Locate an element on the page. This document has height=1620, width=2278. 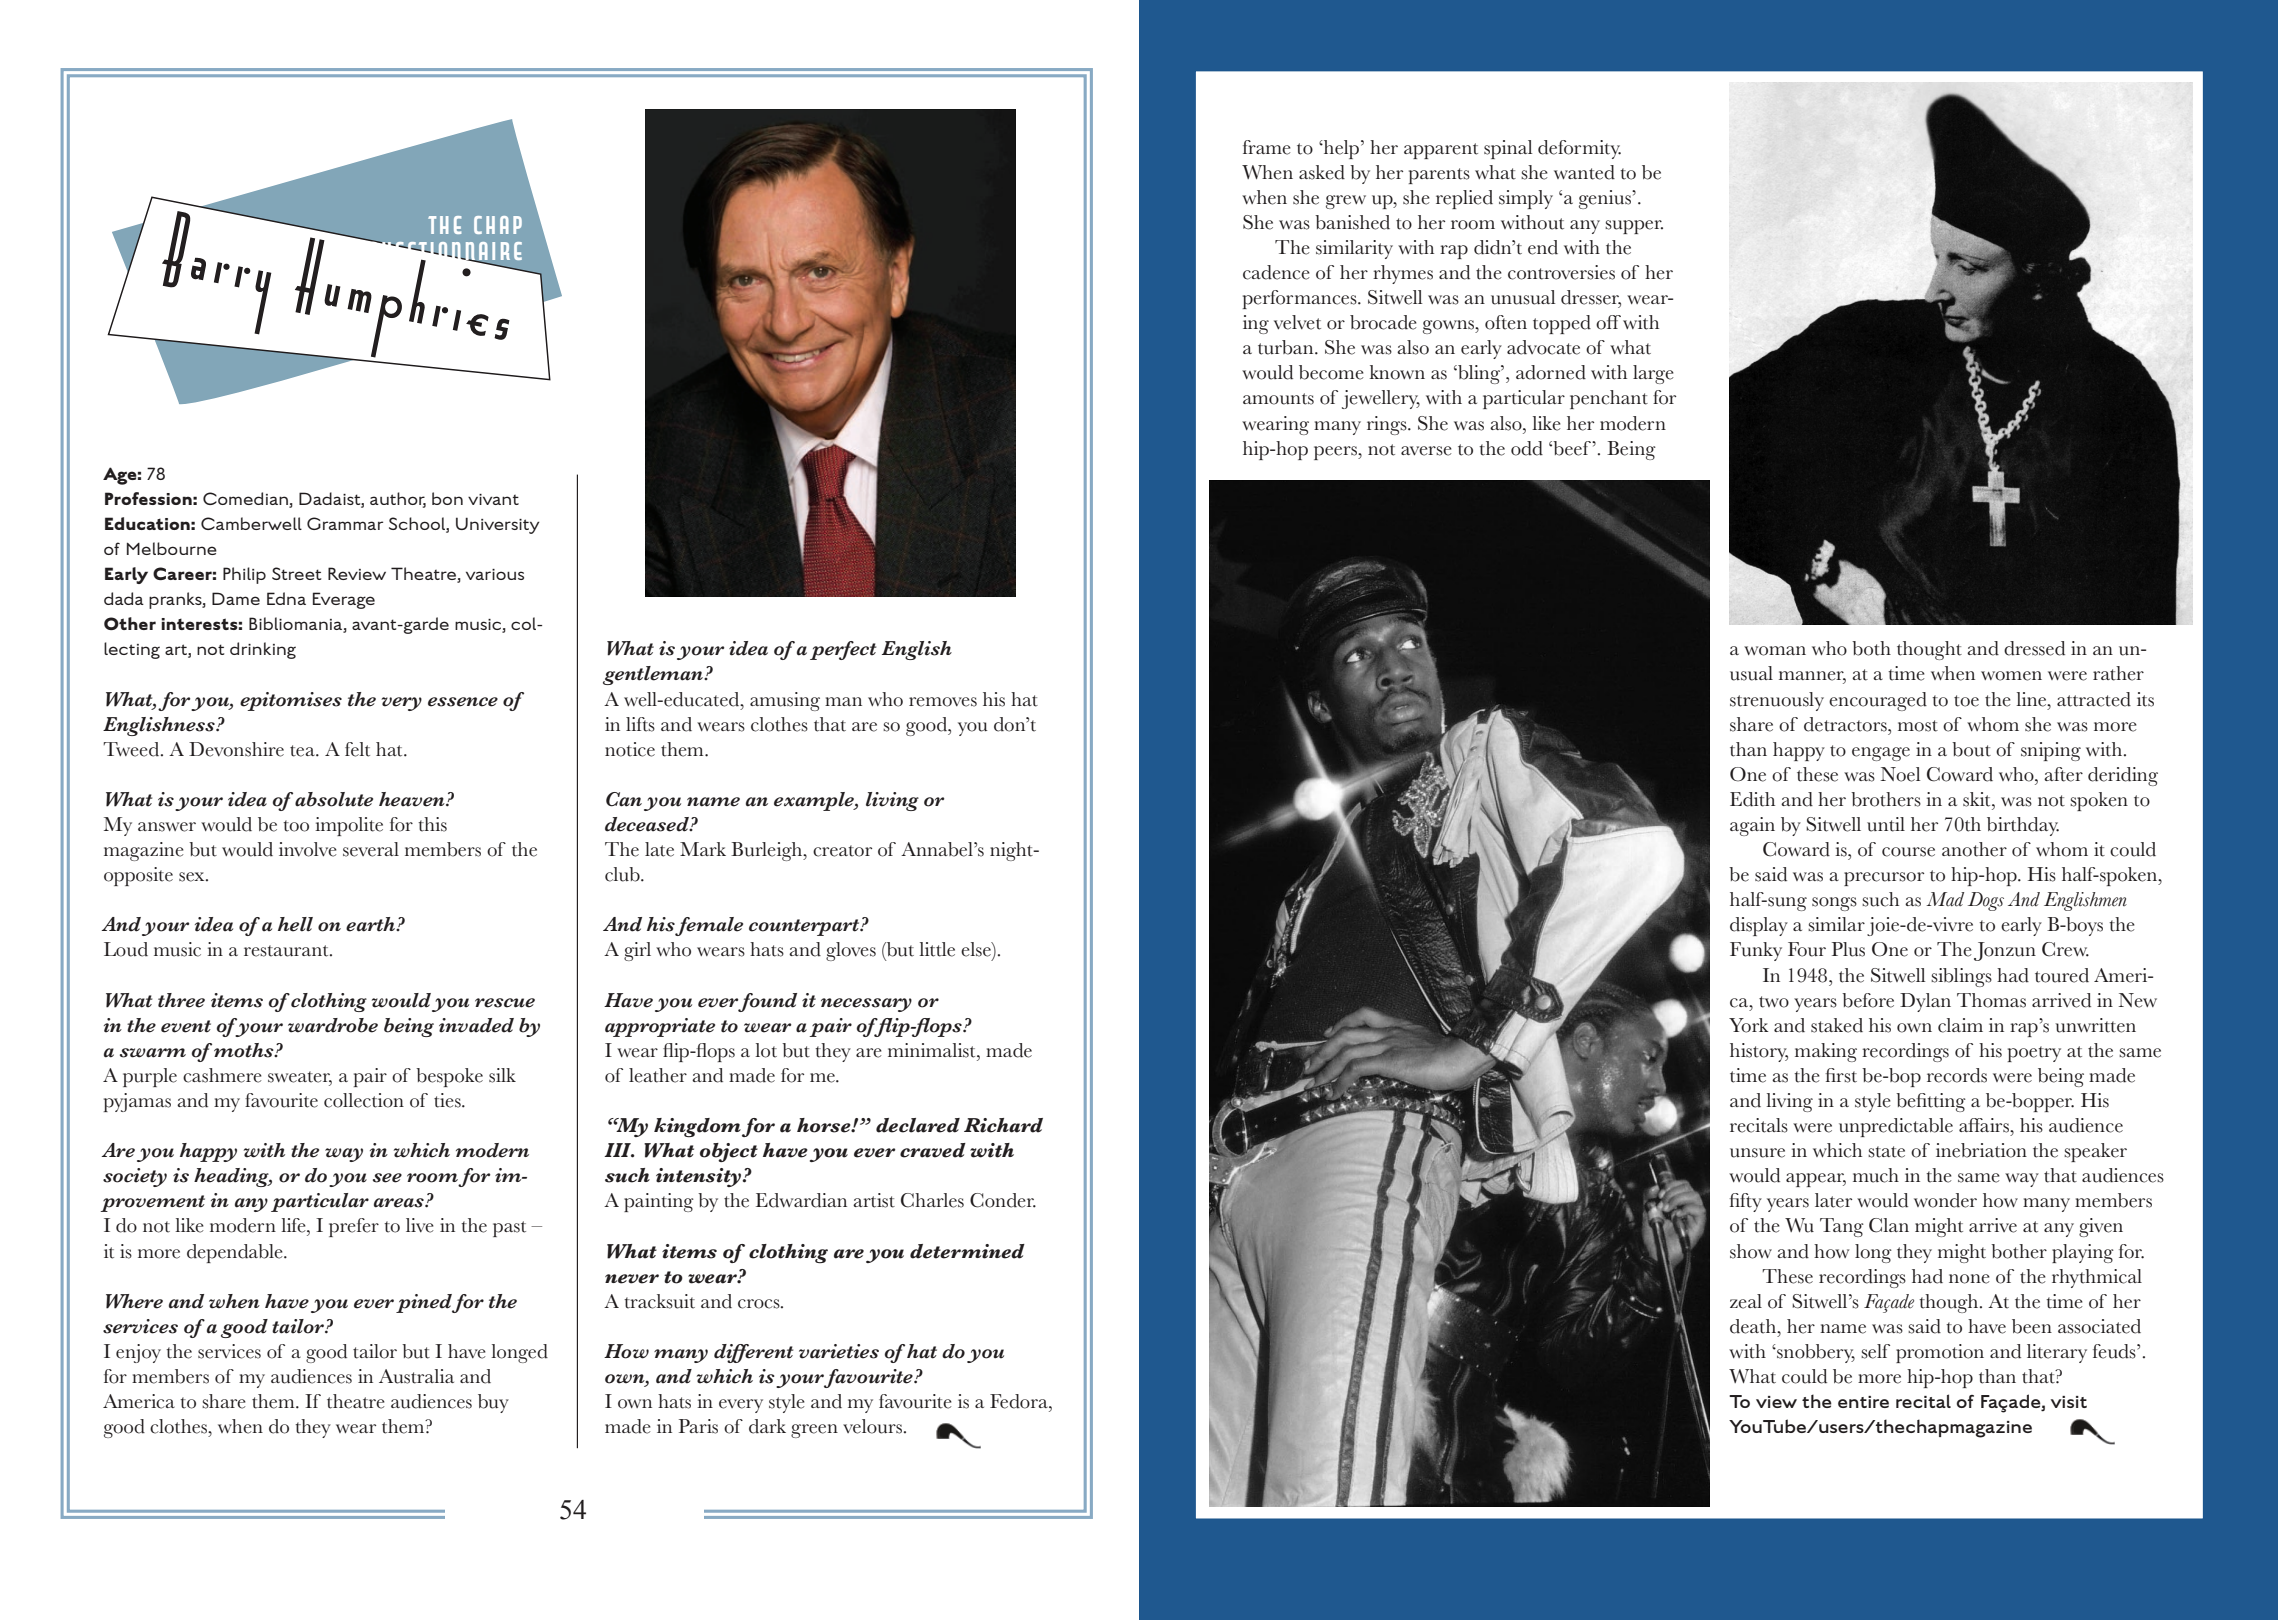
frame is located at coordinates (1267, 147).
